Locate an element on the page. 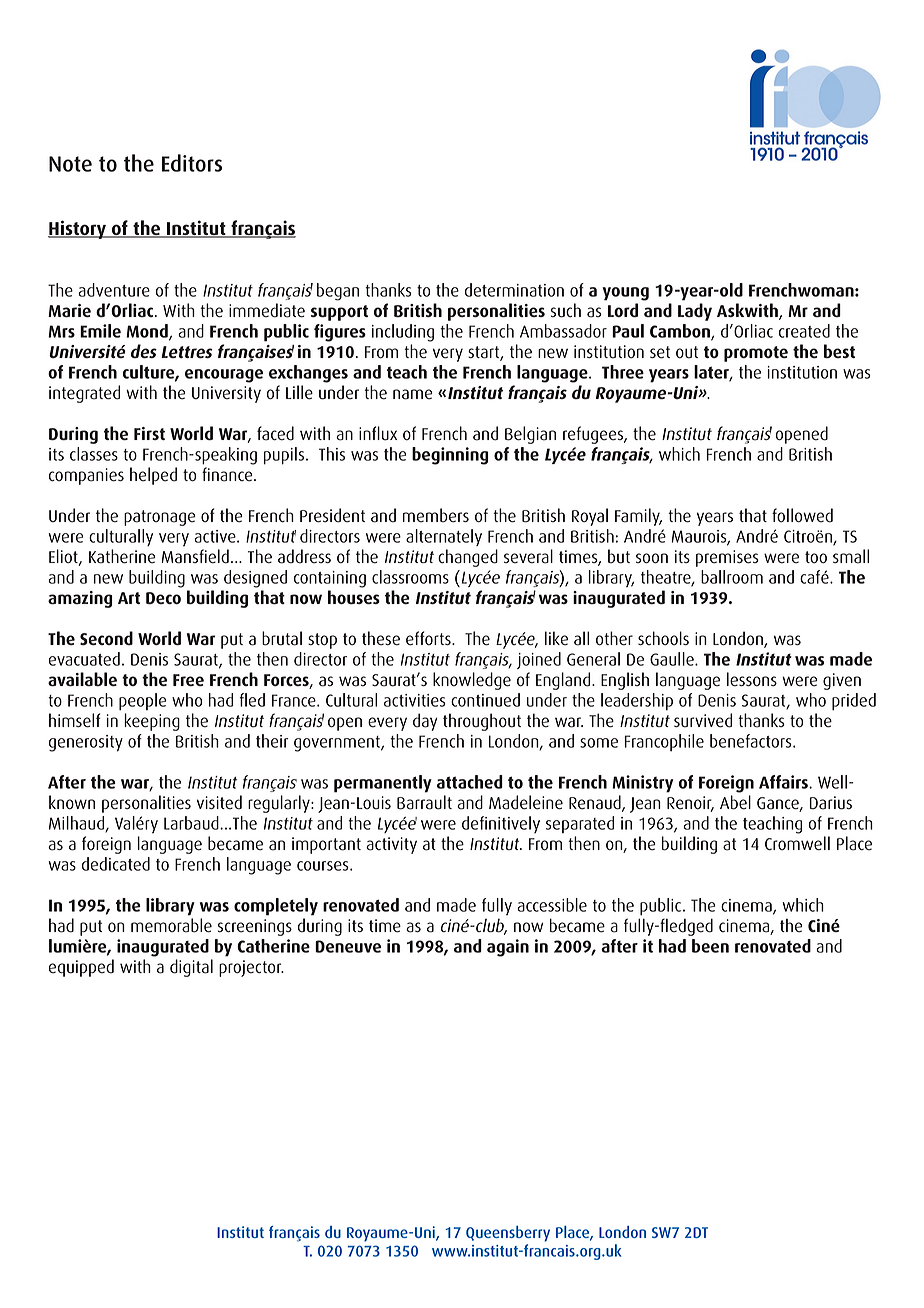 The width and height of the document is (924, 1308). again is located at coordinates (508, 948).
